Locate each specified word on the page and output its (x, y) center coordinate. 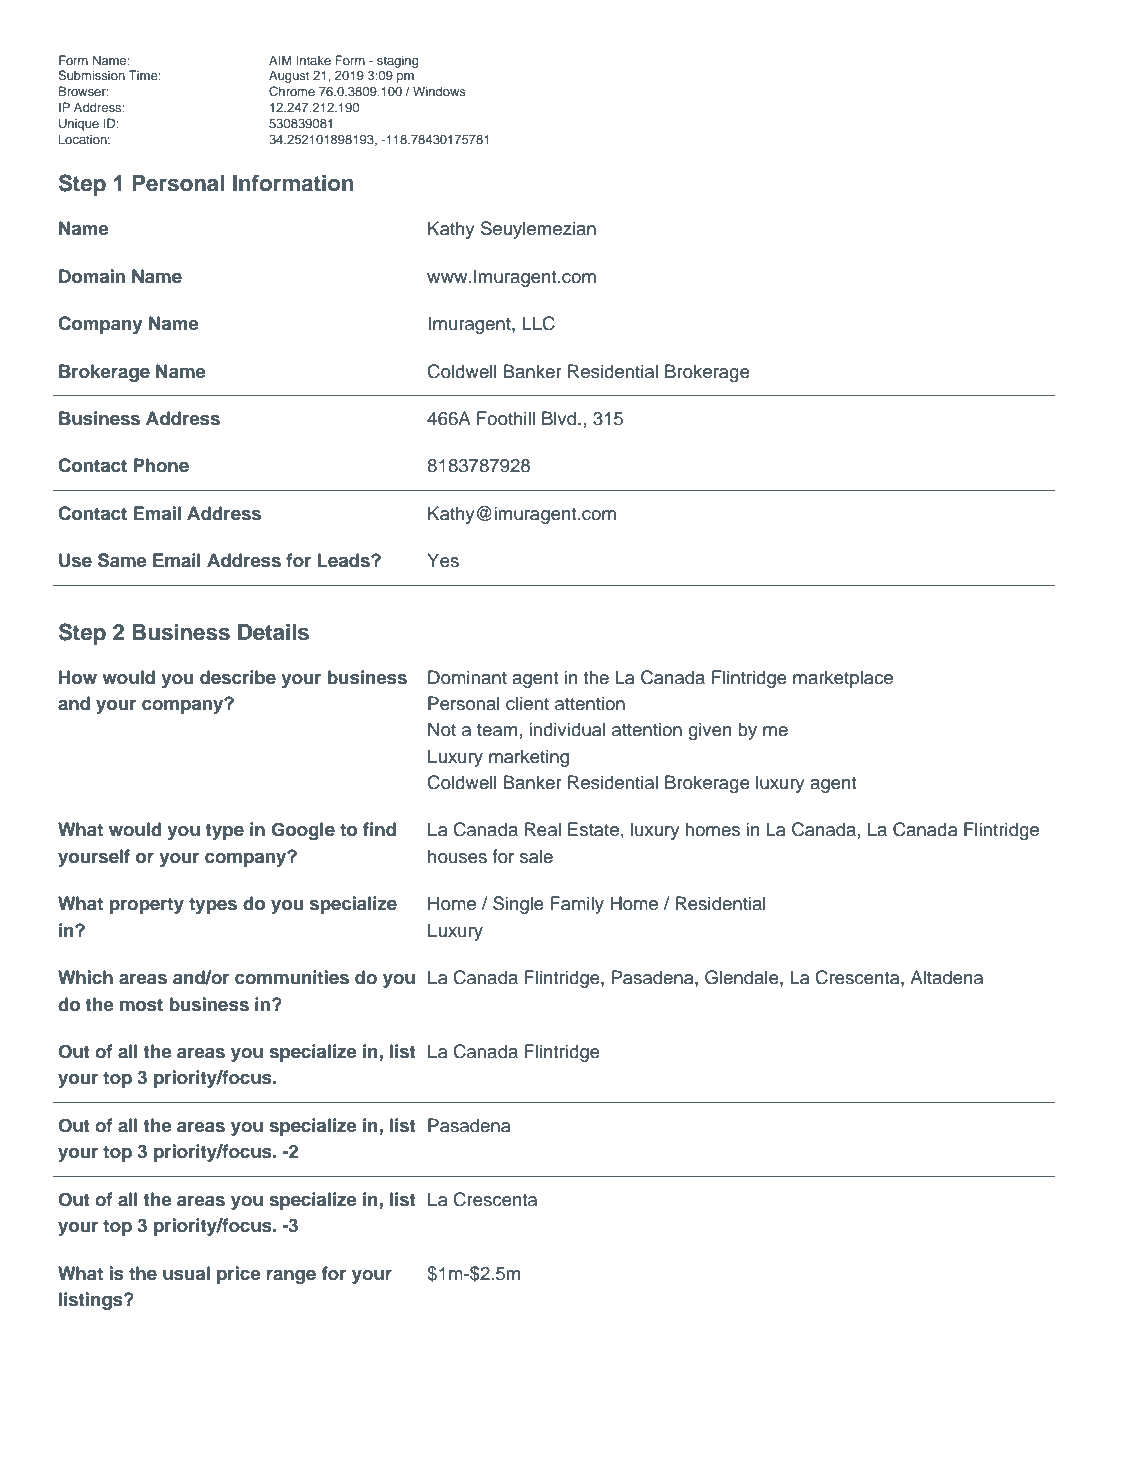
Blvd (560, 418)
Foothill (506, 418)
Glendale (743, 977)
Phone (161, 465)
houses (457, 856)
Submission (91, 75)
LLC (538, 323)
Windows (439, 91)
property (146, 906)
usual (186, 1273)
